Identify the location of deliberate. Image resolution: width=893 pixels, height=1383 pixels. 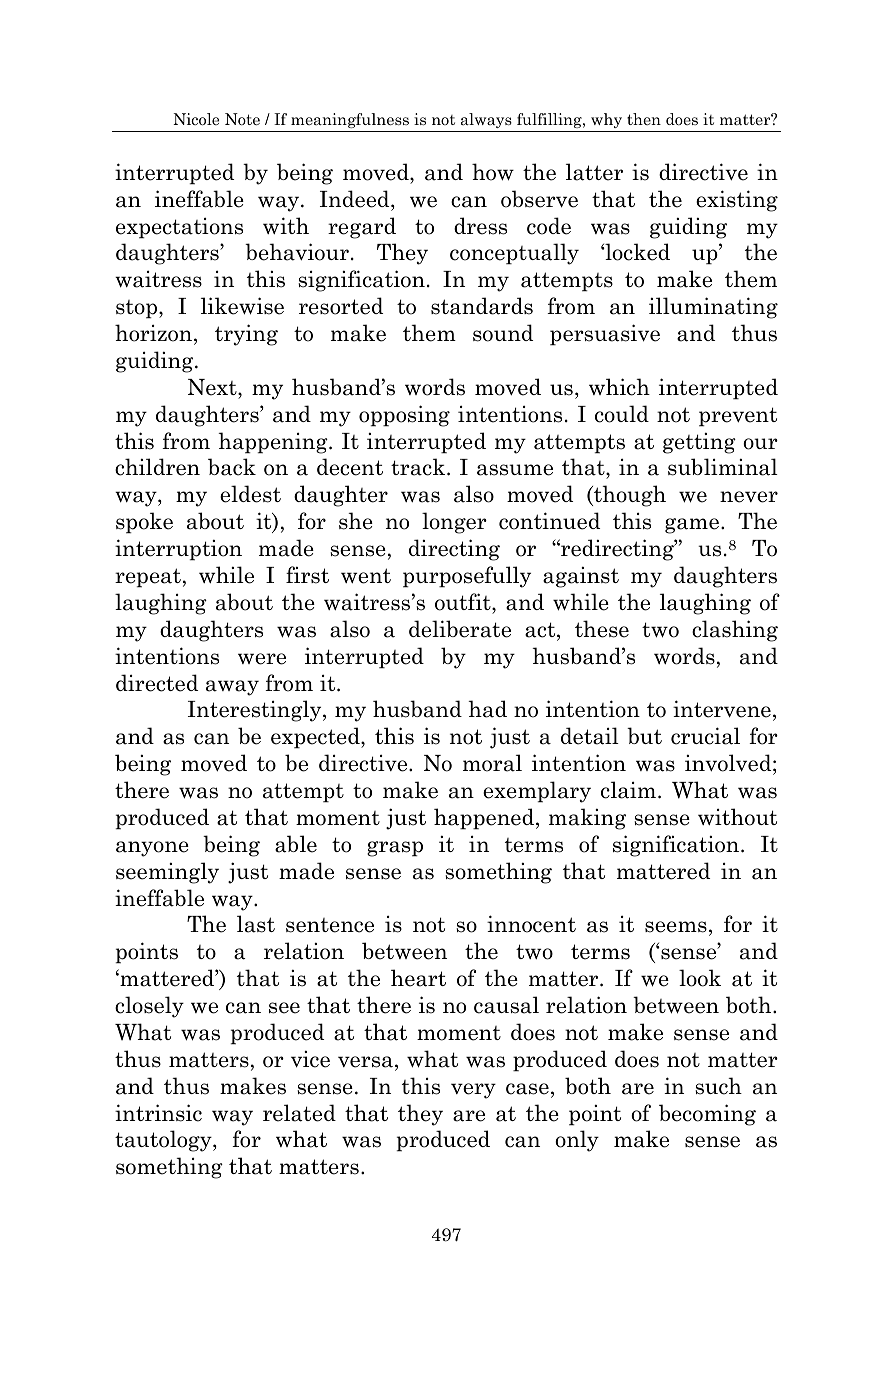
(460, 629).
